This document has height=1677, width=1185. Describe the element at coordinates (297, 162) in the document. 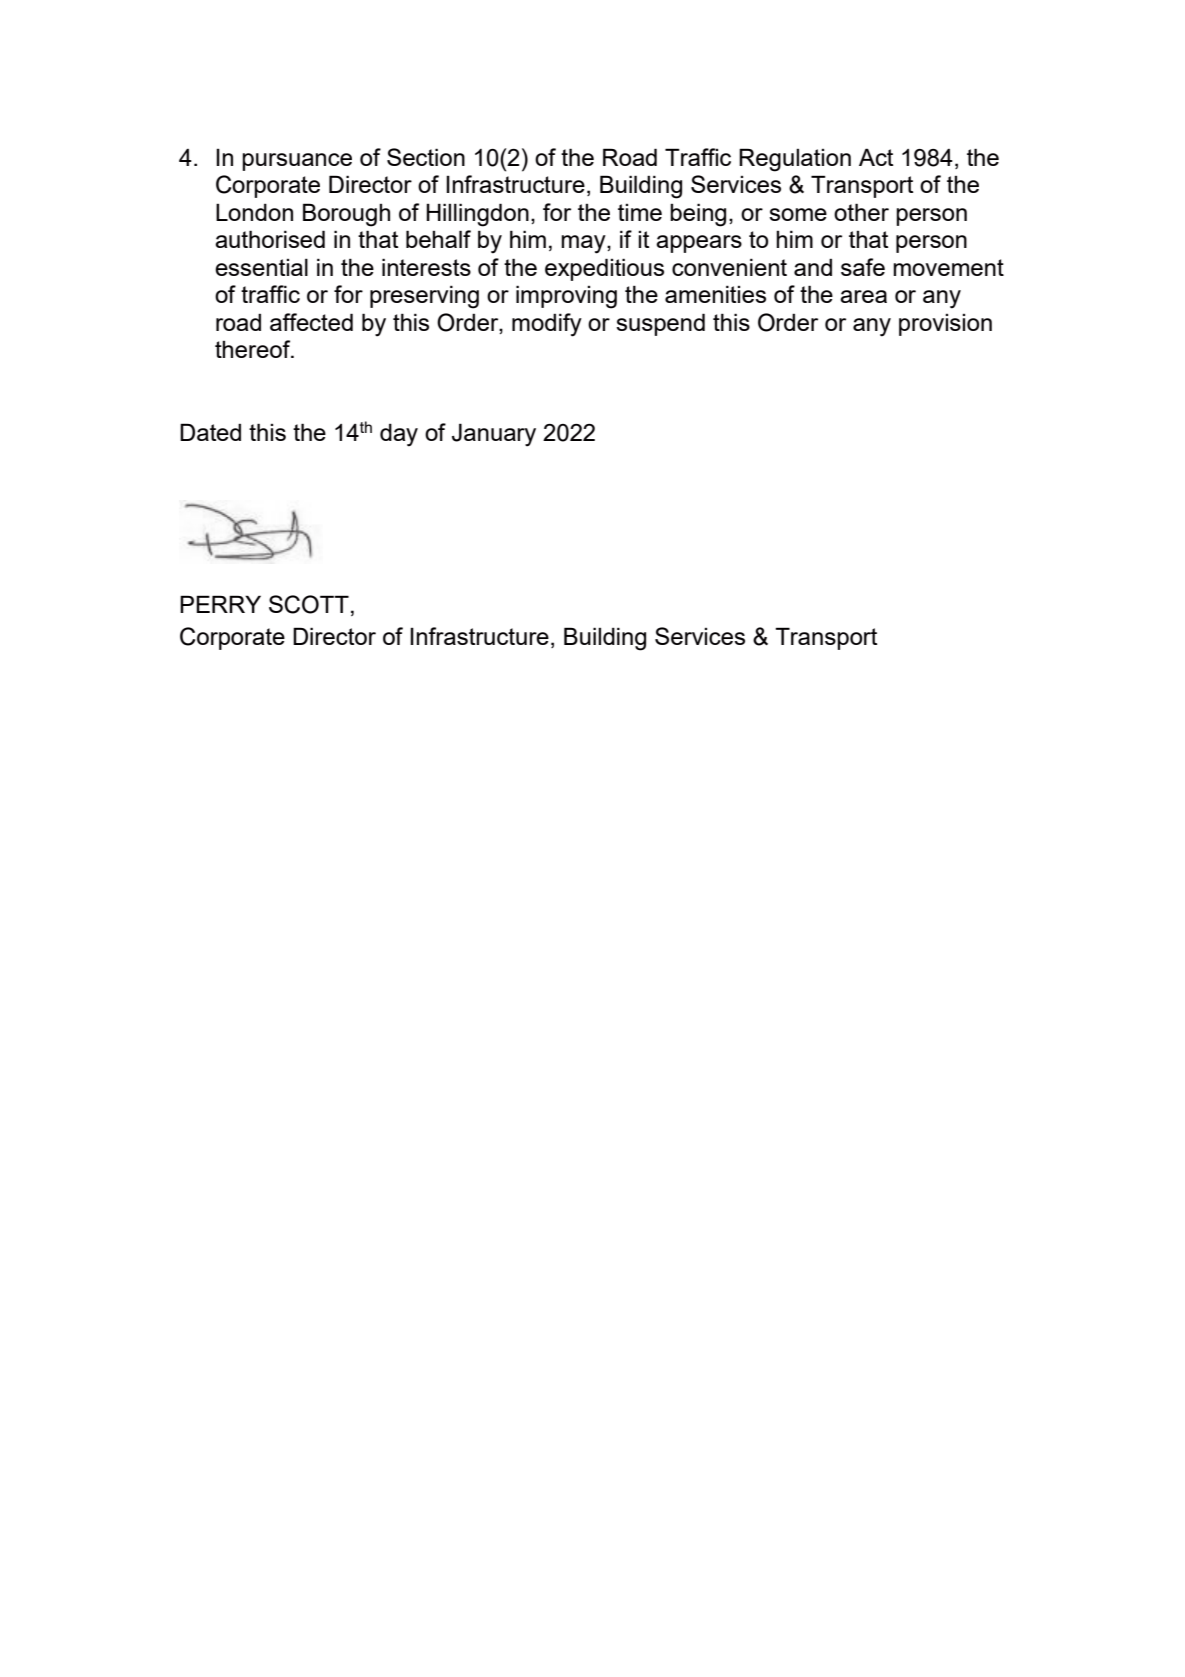

I see `pursuance` at that location.
